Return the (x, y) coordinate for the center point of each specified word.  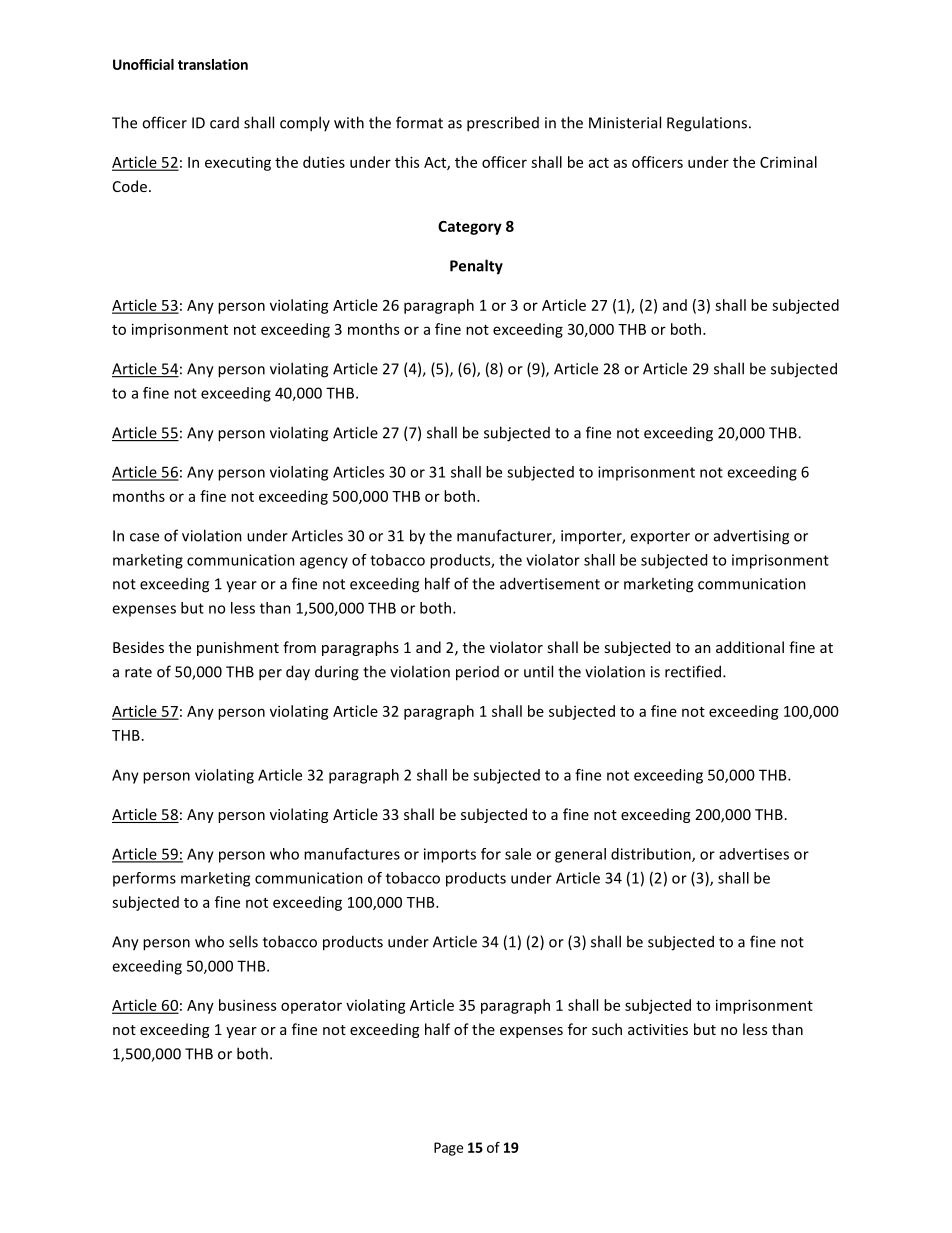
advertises (754, 854)
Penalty (476, 267)
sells (243, 941)
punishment (238, 648)
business (247, 1005)
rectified (694, 671)
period (477, 673)
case (144, 537)
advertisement (550, 583)
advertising (751, 537)
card (224, 123)
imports (450, 855)
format (419, 122)
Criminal (788, 162)
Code (130, 186)
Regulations (708, 124)
